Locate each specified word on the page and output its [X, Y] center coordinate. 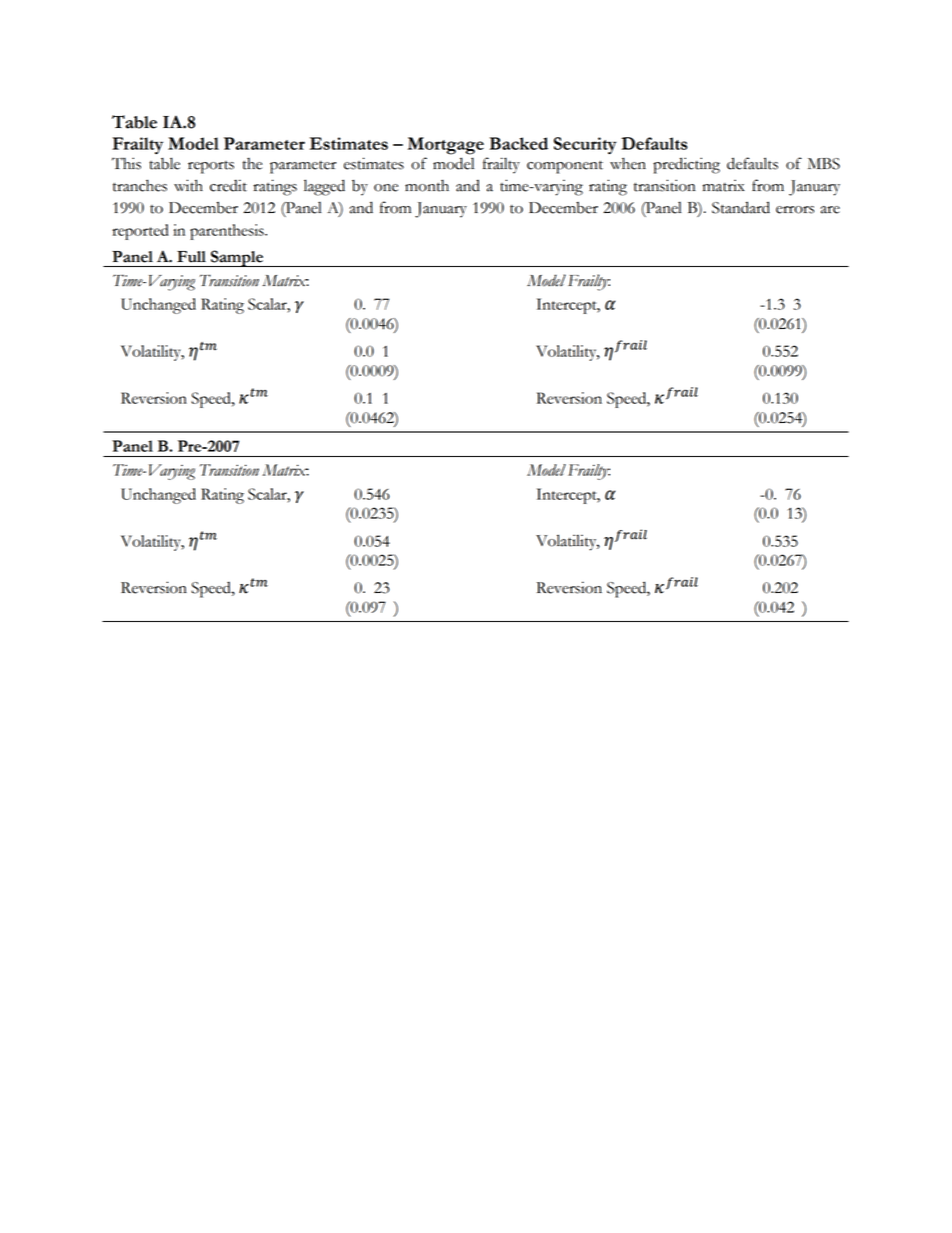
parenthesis [228, 232]
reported [140, 232]
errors [795, 210]
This [126, 163]
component [565, 167]
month [427, 185]
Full [191, 257]
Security [585, 145]
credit [228, 185]
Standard [741, 207]
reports [211, 167]
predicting [686, 165]
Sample [237, 258]
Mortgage [446, 146]
